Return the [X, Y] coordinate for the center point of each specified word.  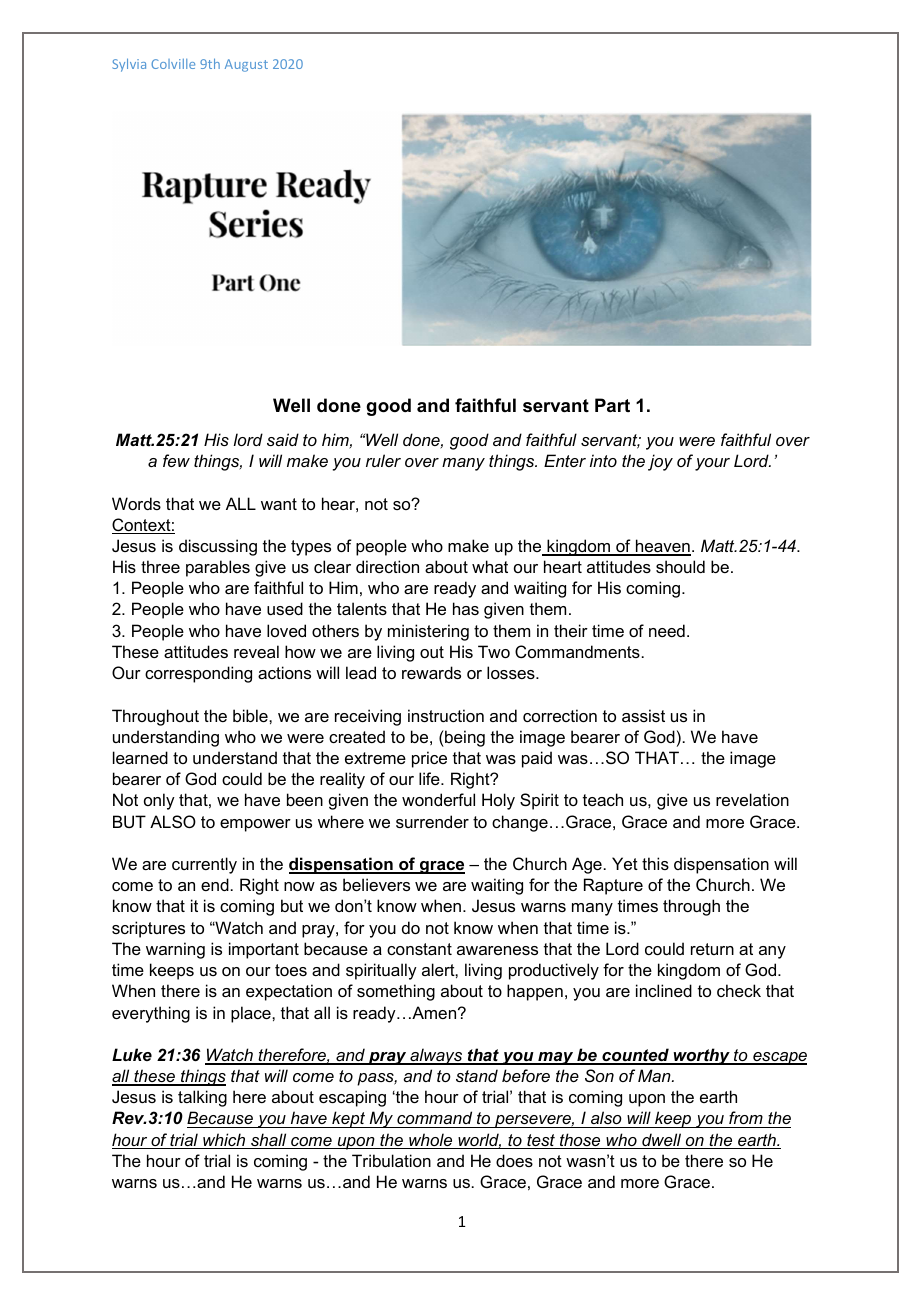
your [712, 464]
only [159, 801]
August [246, 65]
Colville [173, 64]
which [224, 1141]
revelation [752, 799]
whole [431, 1141]
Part [612, 405]
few [176, 460]
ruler [383, 460]
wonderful [438, 799]
